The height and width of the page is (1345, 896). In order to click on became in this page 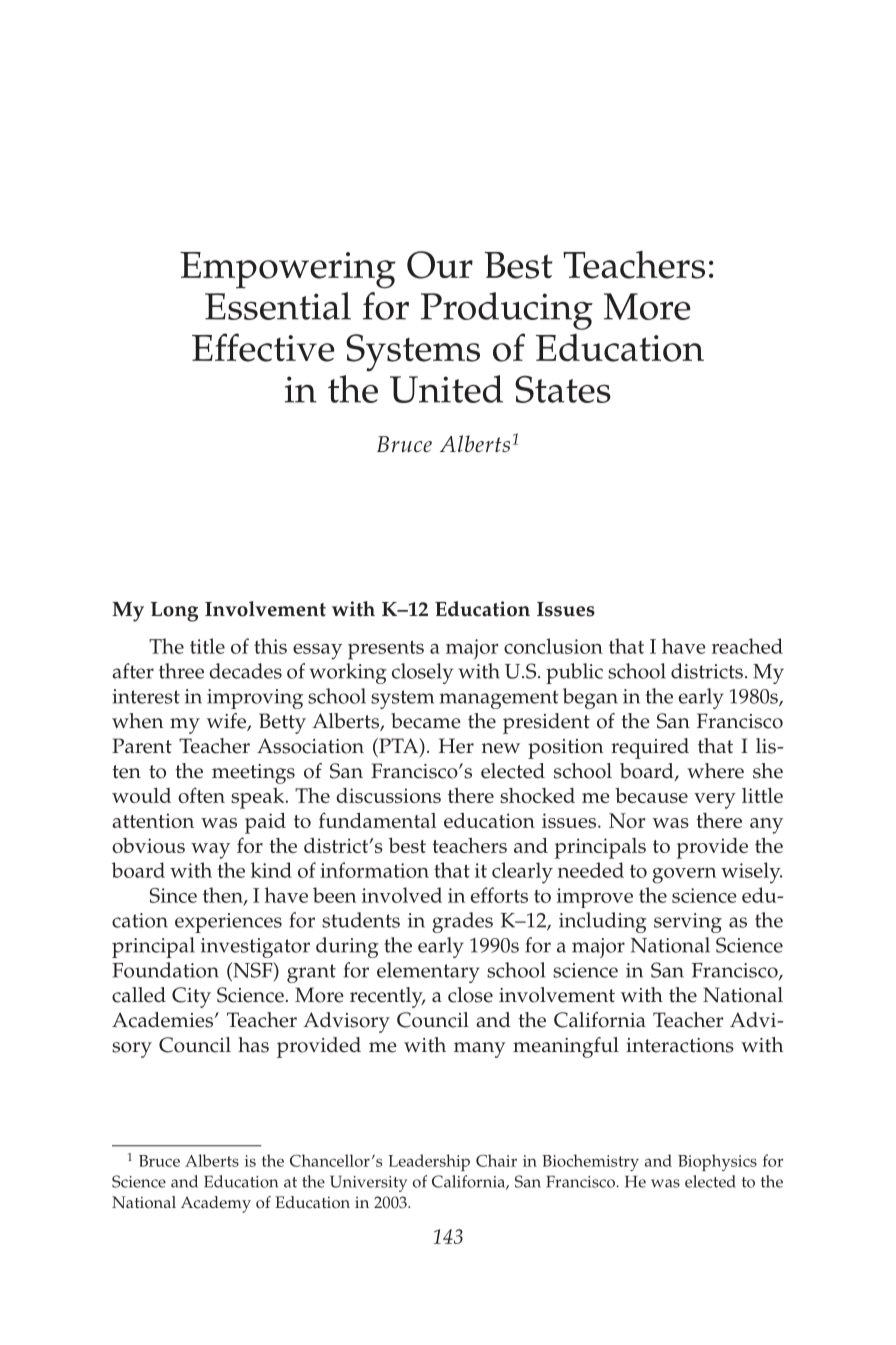, I will do `click(426, 721)`.
